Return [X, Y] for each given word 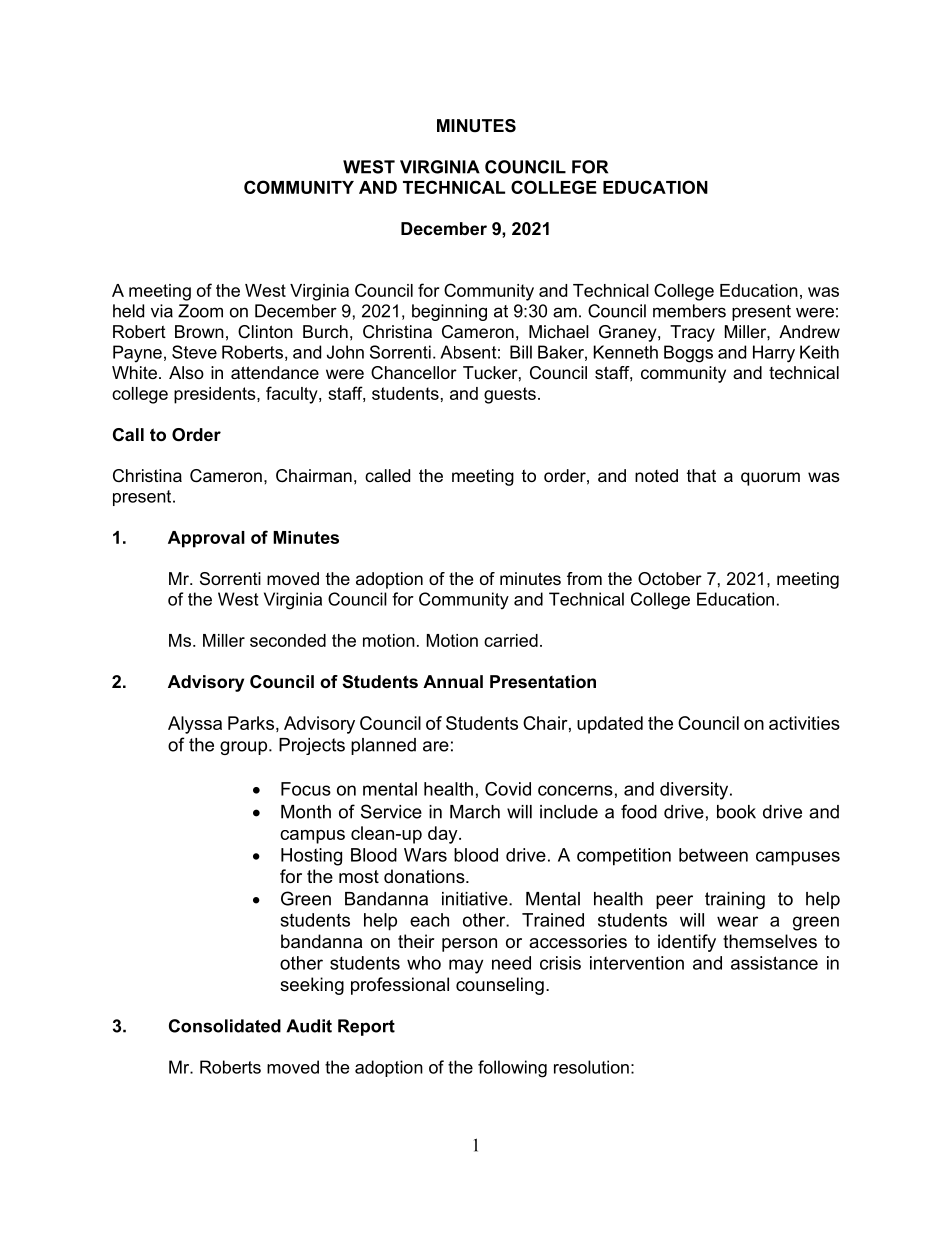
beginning [449, 312]
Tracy [692, 333]
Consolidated [225, 1026]
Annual [453, 681]
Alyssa [195, 725]
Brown [199, 331]
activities [804, 723]
